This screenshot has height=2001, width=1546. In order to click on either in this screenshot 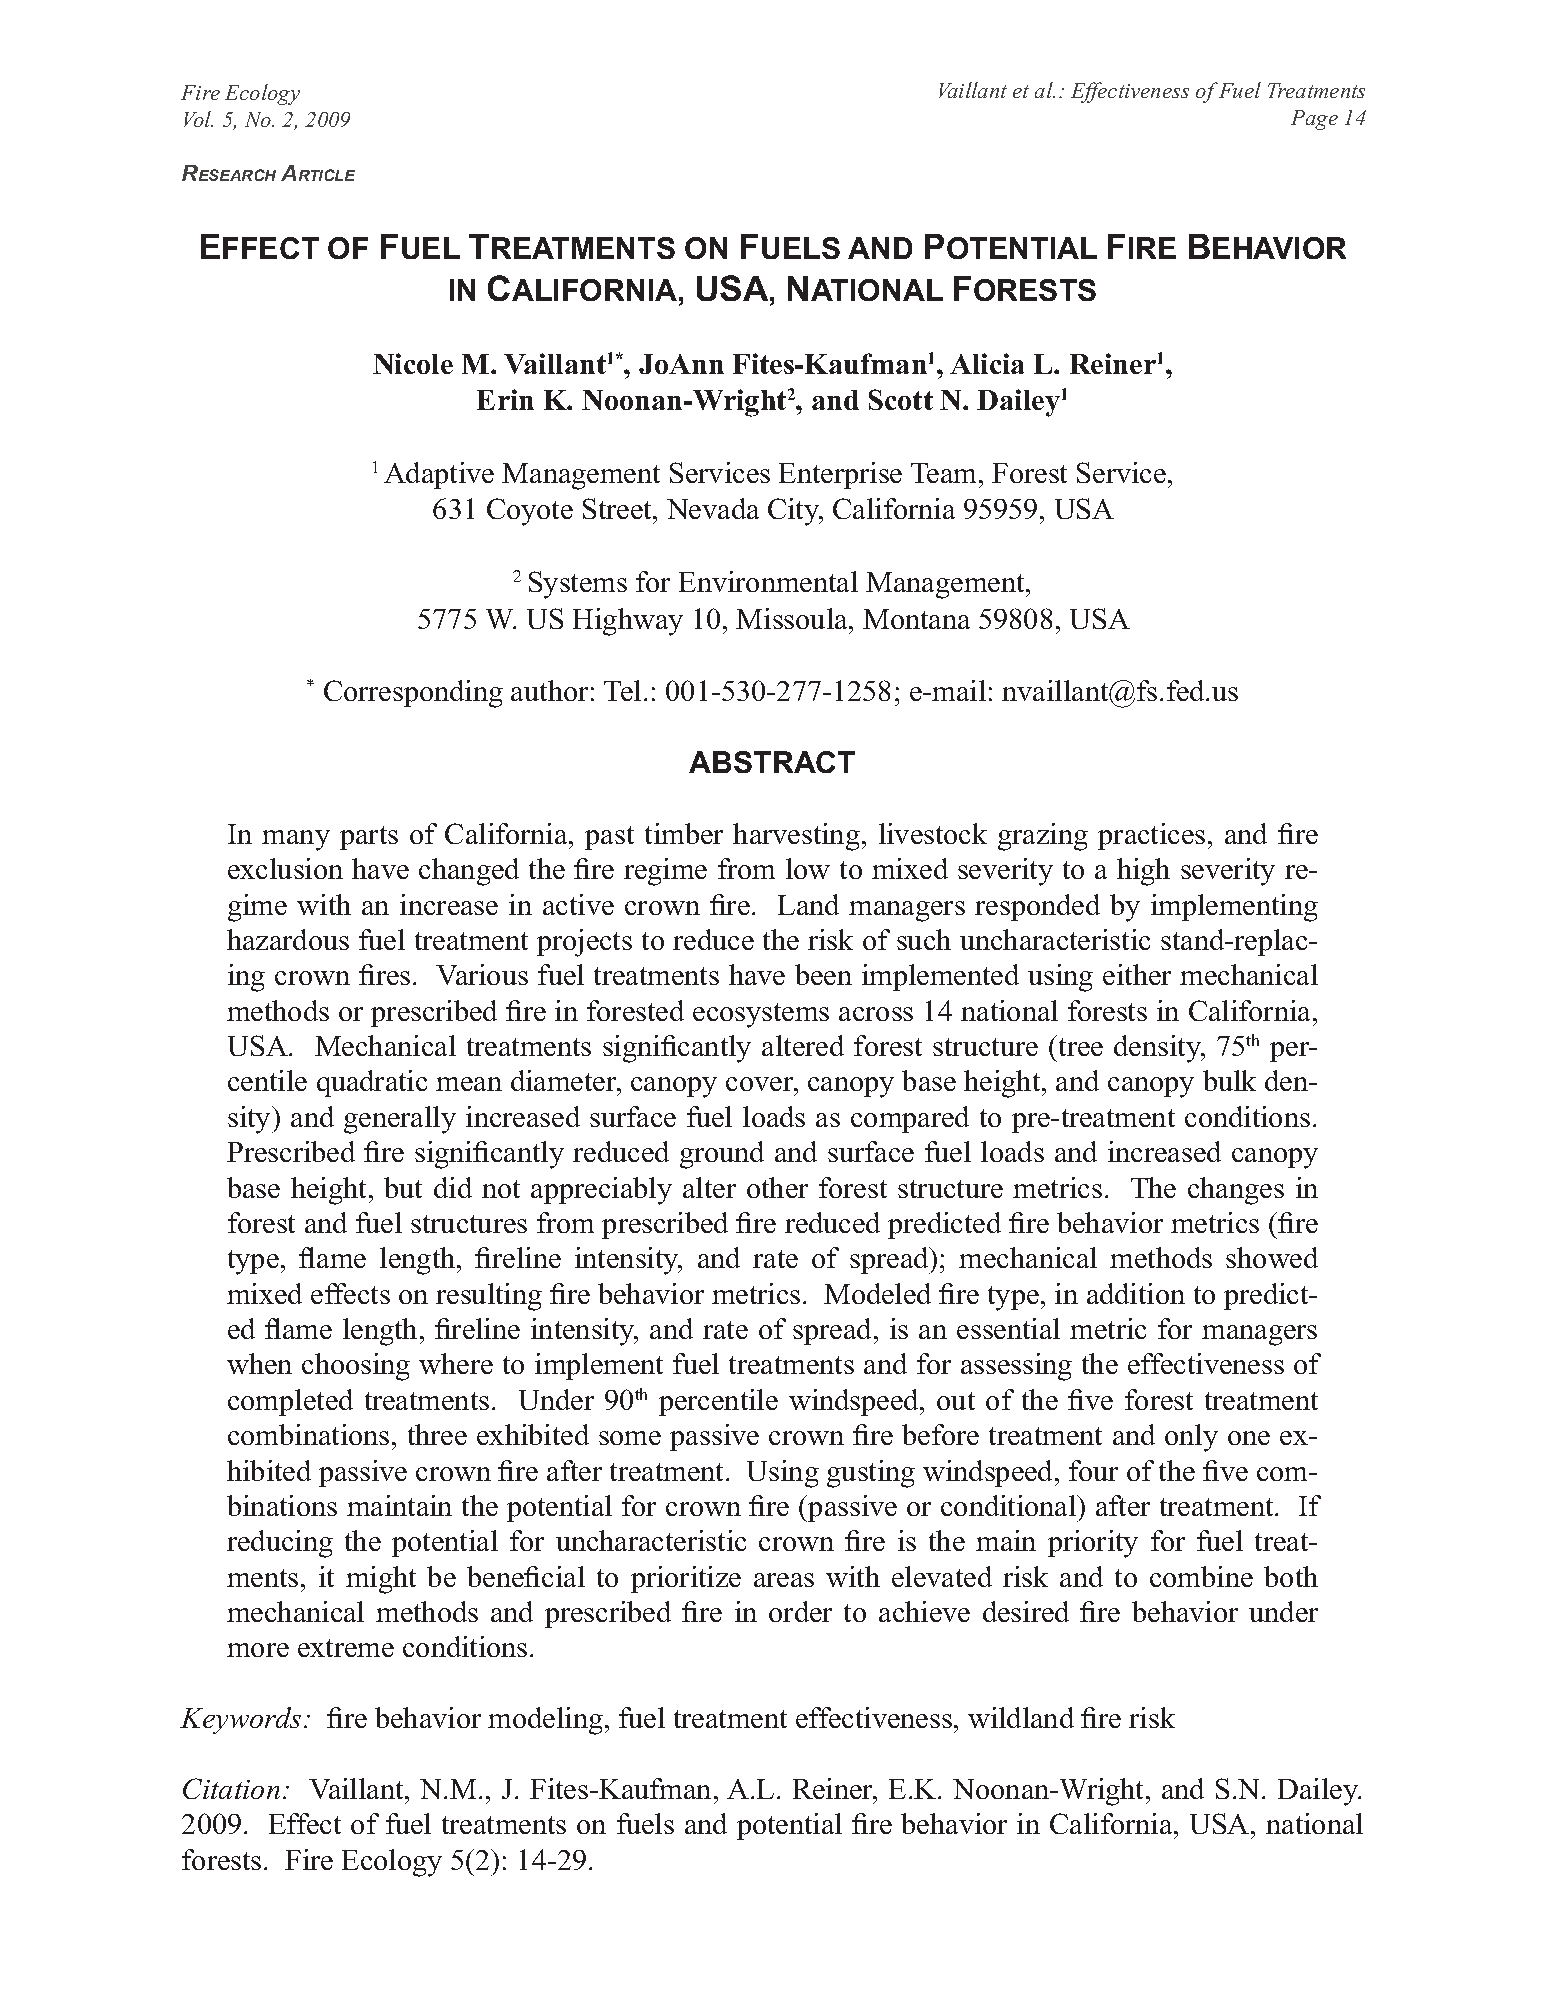, I will do `click(1137, 974)`.
